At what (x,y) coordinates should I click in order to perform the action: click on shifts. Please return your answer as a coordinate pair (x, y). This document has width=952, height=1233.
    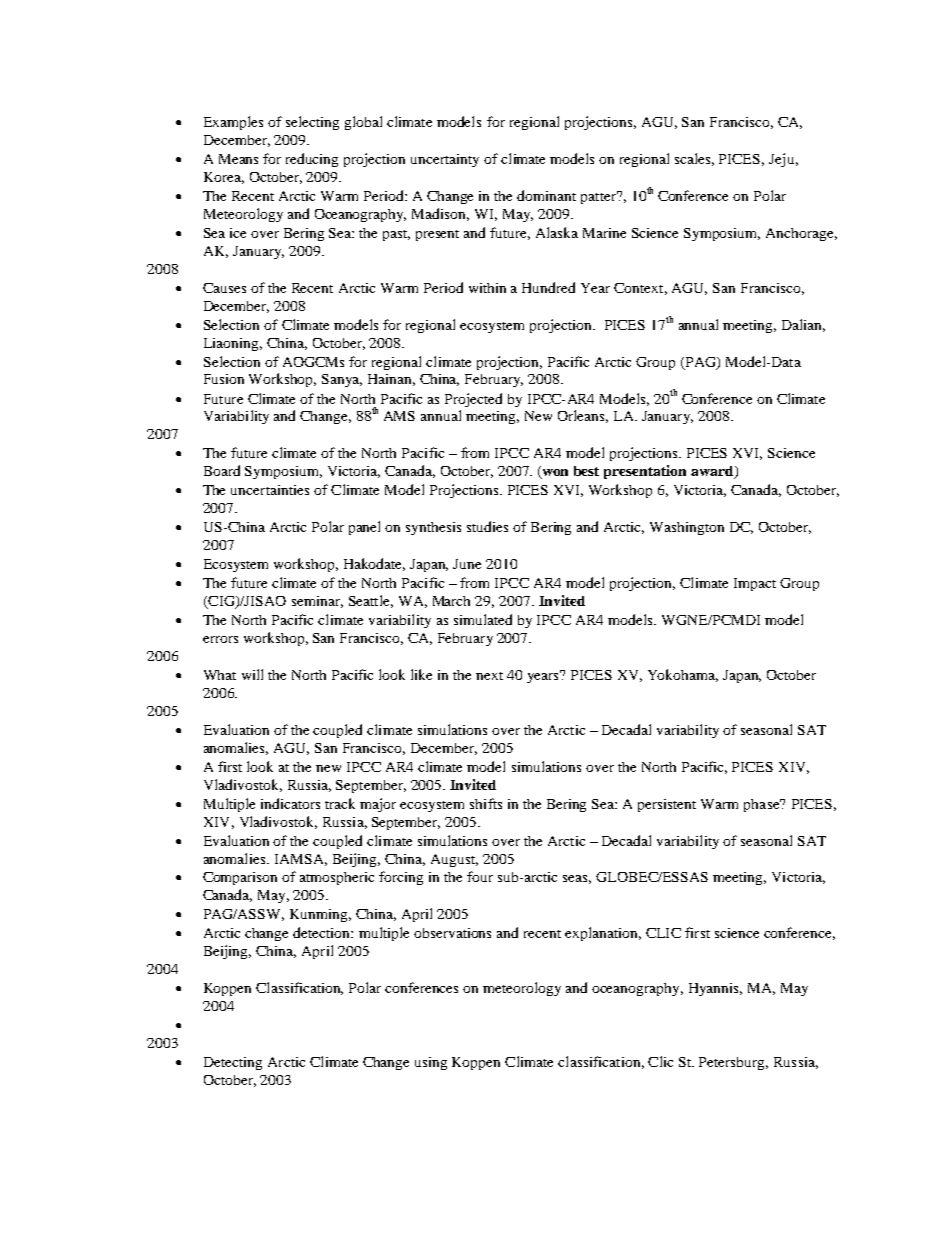
    Looking at the image, I should click on (486, 803).
